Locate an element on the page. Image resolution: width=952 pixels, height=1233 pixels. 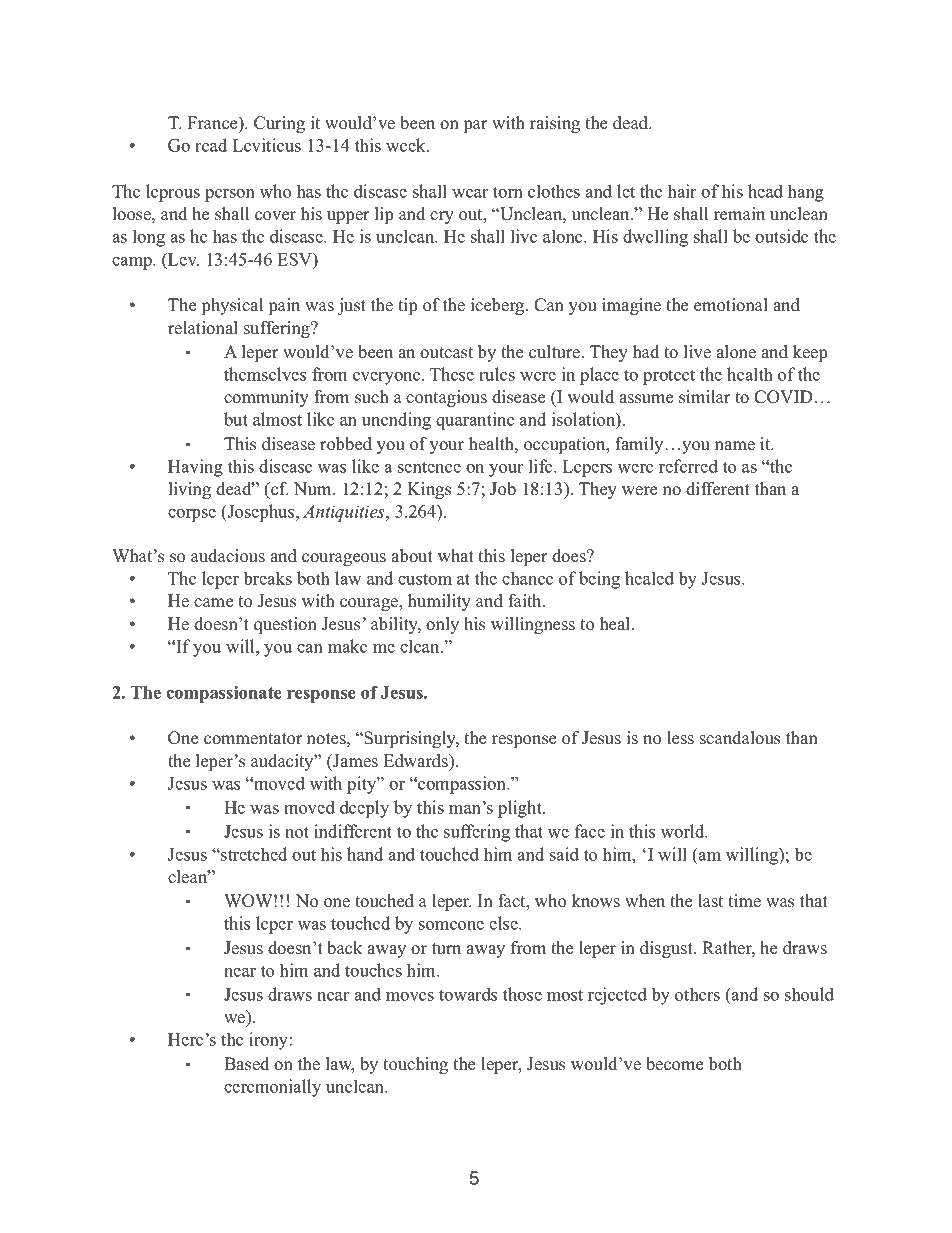
par is located at coordinates (476, 126).
